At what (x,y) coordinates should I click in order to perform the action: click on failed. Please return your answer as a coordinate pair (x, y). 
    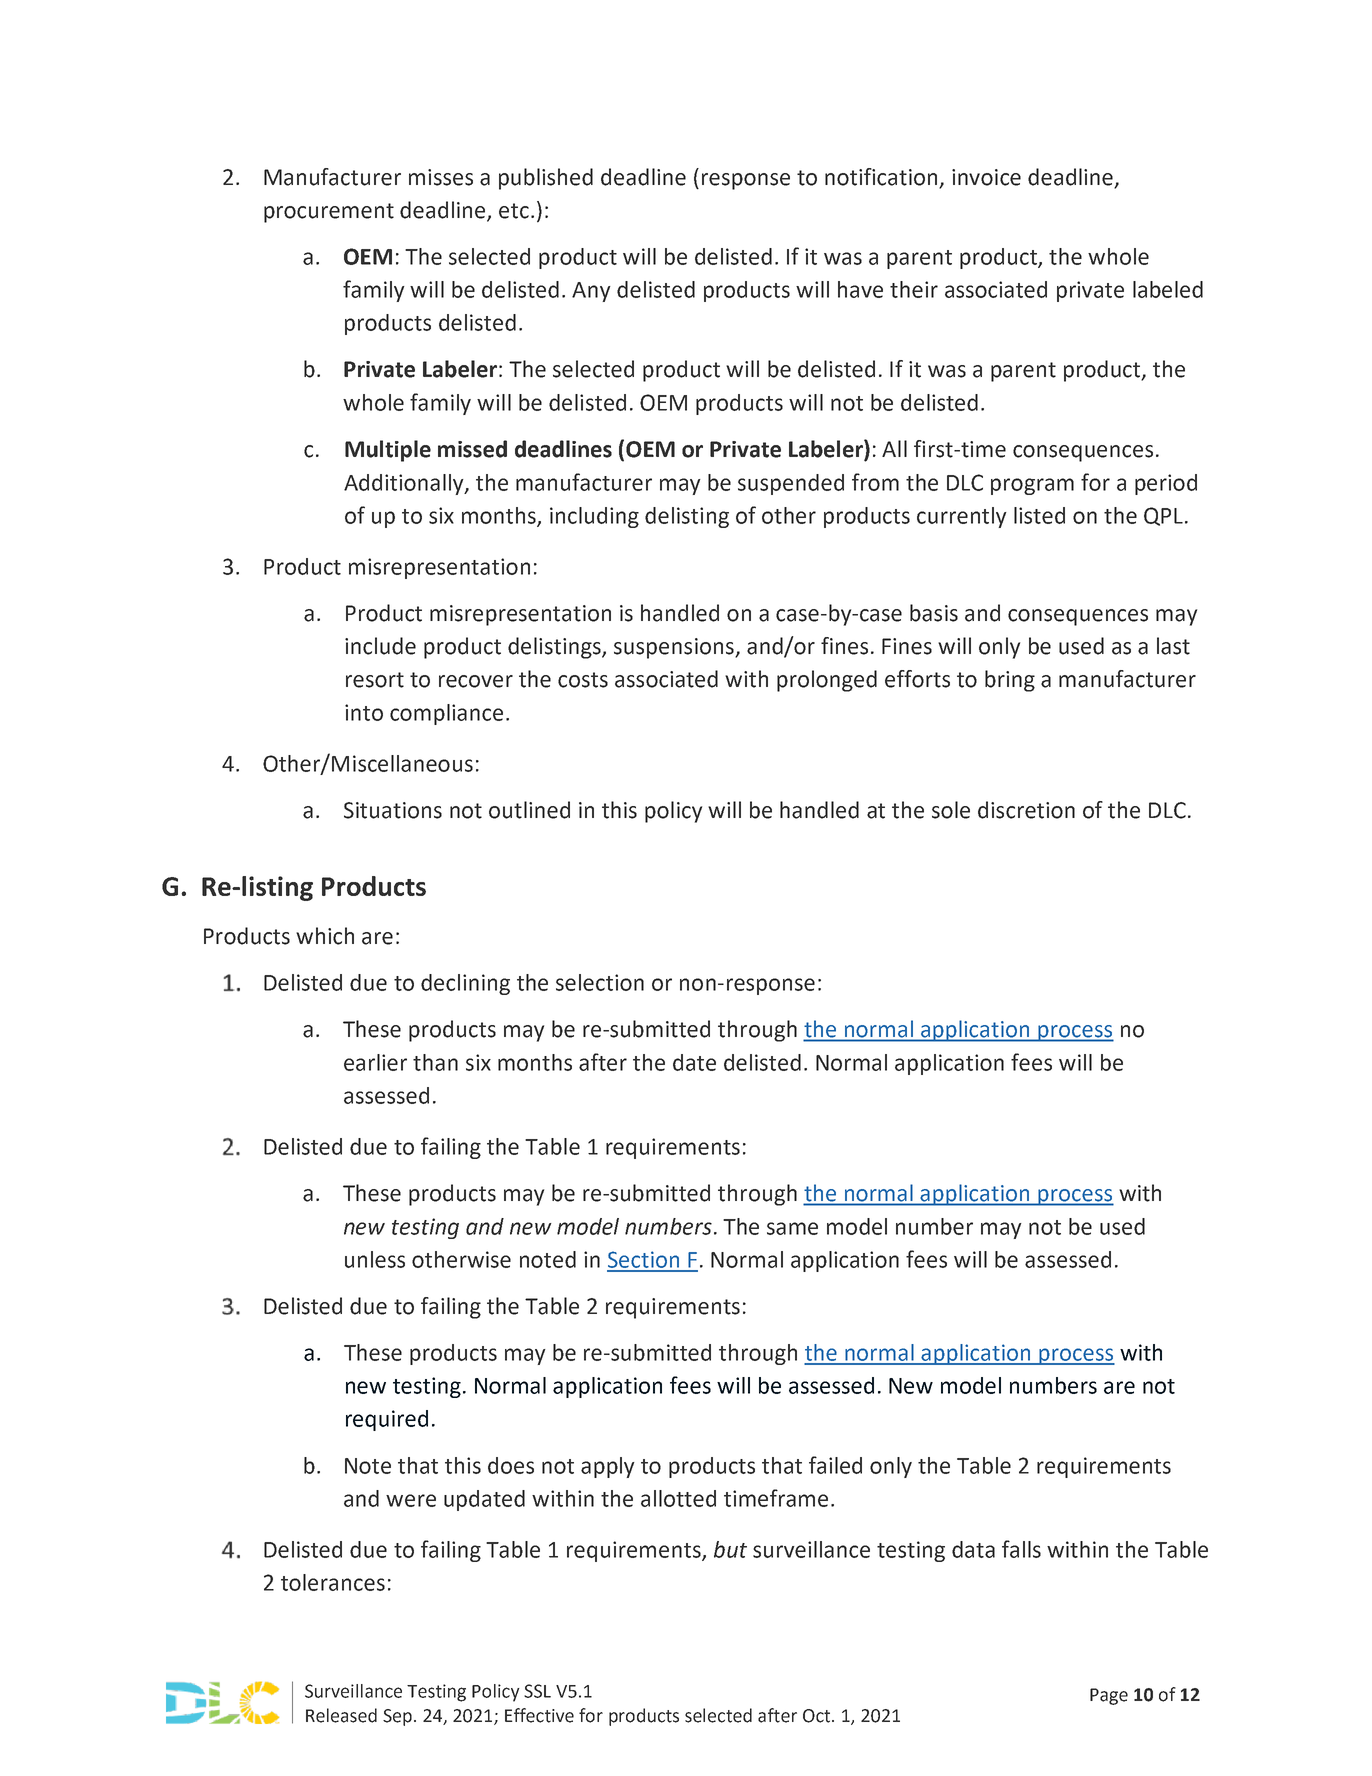
    Looking at the image, I should click on (835, 1465).
